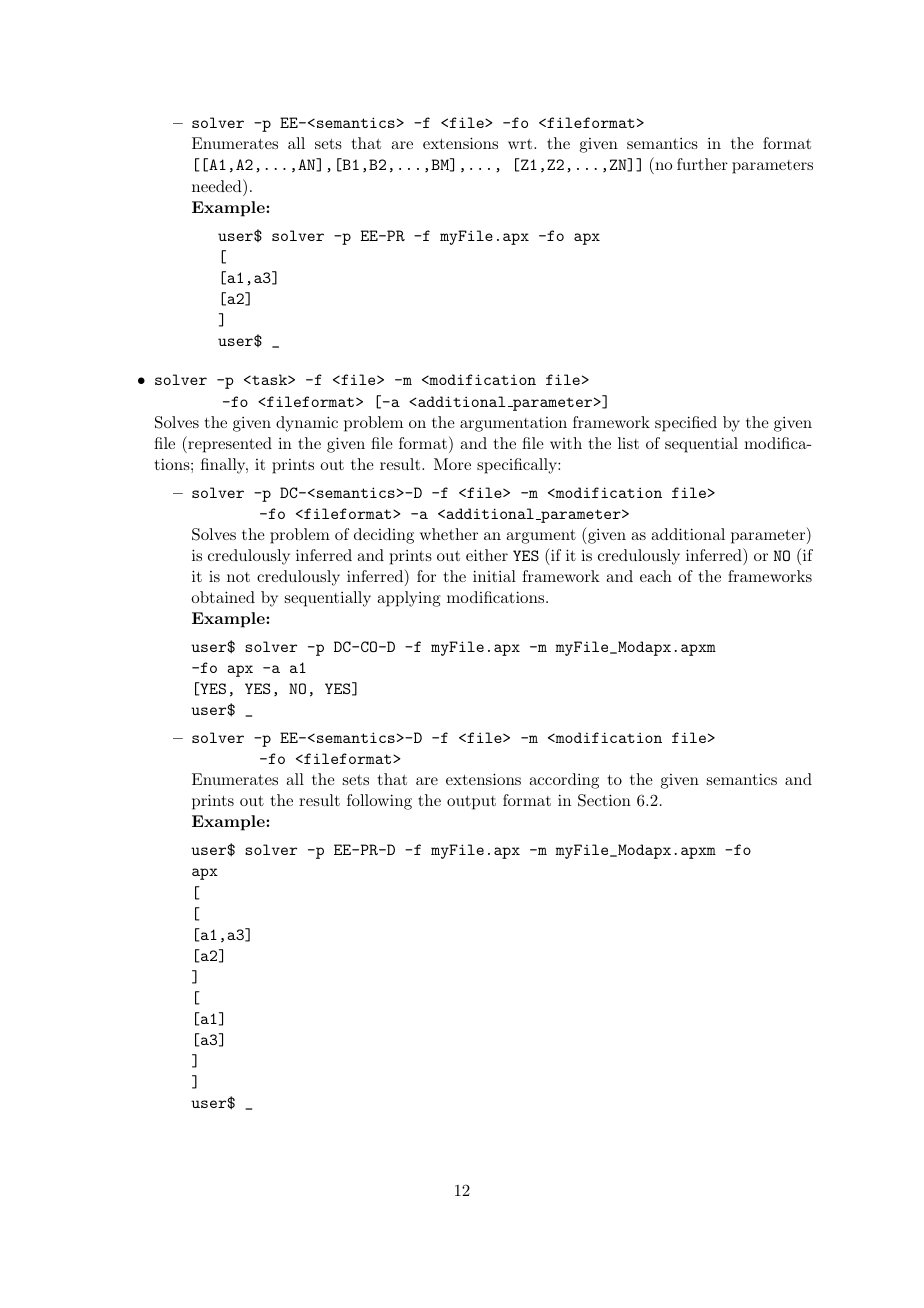 This image has width=924, height=1308. I want to click on further, so click(702, 164).
